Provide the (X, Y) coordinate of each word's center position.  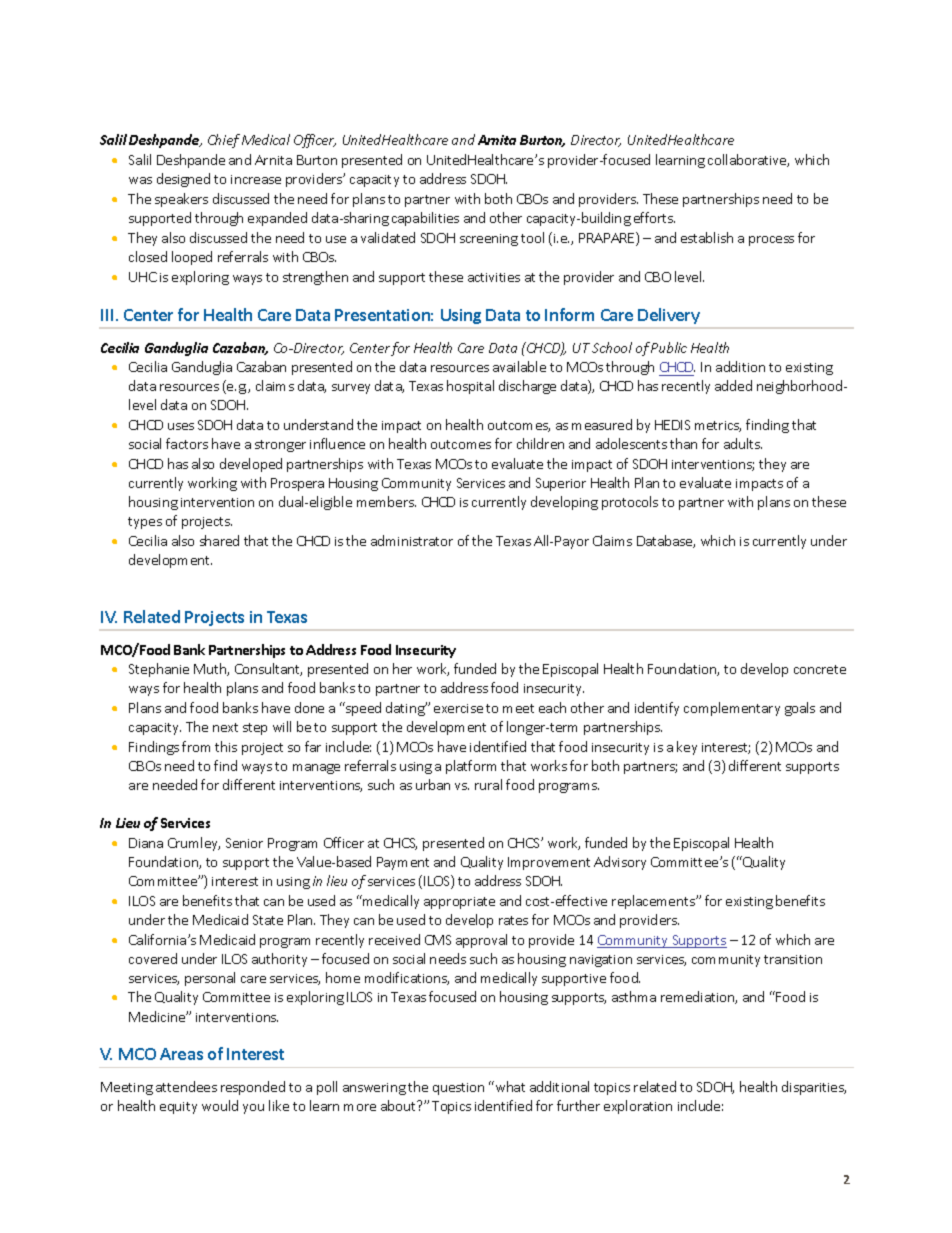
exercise (458, 708)
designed (183, 180)
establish (707, 237)
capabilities (425, 219)
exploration (638, 1107)
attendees (186, 1086)
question (458, 1089)
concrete (820, 669)
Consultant (268, 669)
